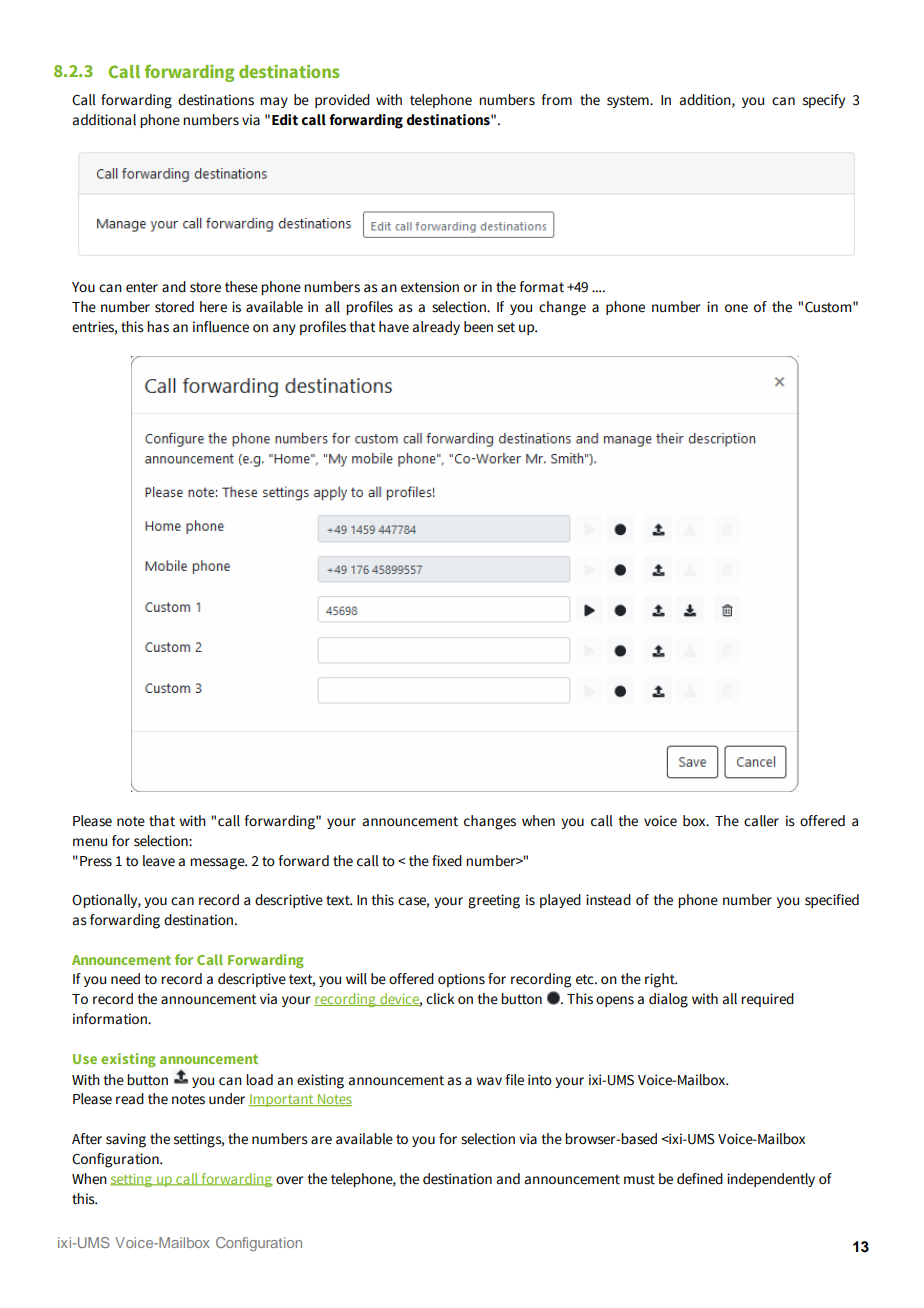 The image size is (924, 1308). I want to click on fixed, so click(447, 861).
